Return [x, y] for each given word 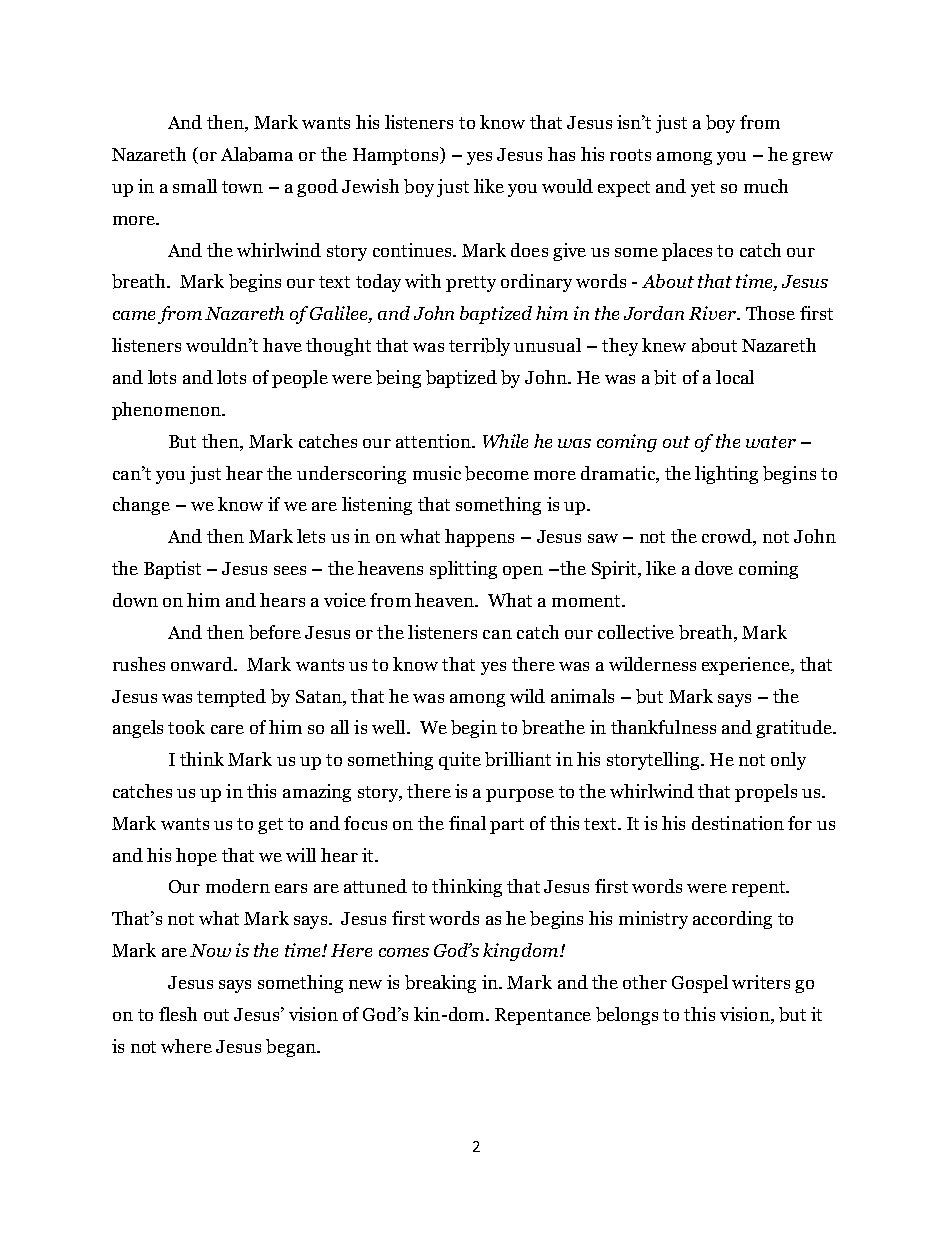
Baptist [172, 570]
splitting [463, 570]
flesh [178, 1014]
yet [703, 189]
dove [714, 568]
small [195, 186]
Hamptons [397, 156]
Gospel [700, 984]
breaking [440, 984]
